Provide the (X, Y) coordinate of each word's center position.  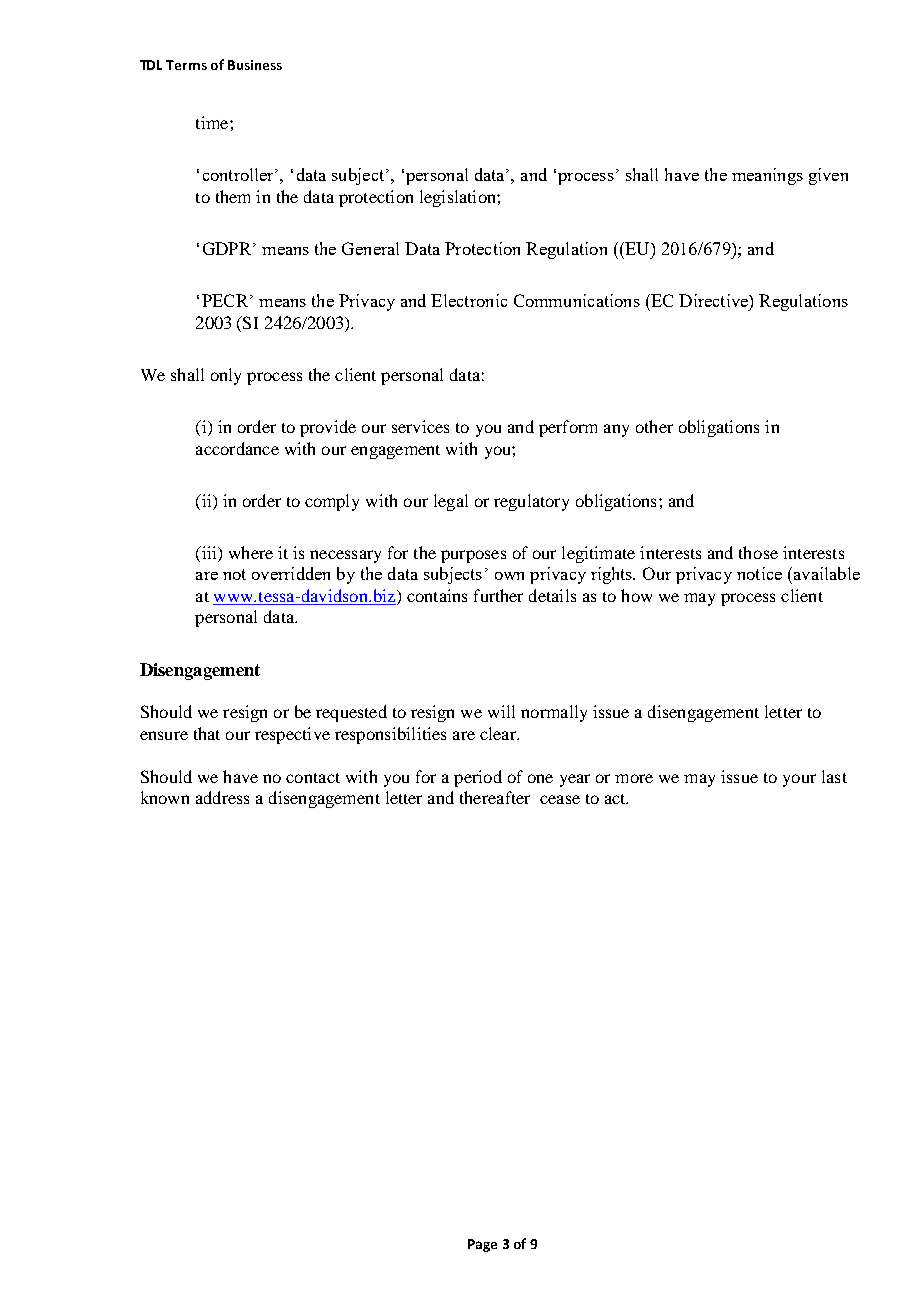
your (799, 780)
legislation (459, 198)
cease (560, 799)
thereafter (495, 797)
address (222, 797)
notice (759, 573)
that (207, 733)
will (501, 711)
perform (568, 428)
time (213, 122)
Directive (714, 300)
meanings (767, 176)
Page (482, 1245)
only (226, 376)
